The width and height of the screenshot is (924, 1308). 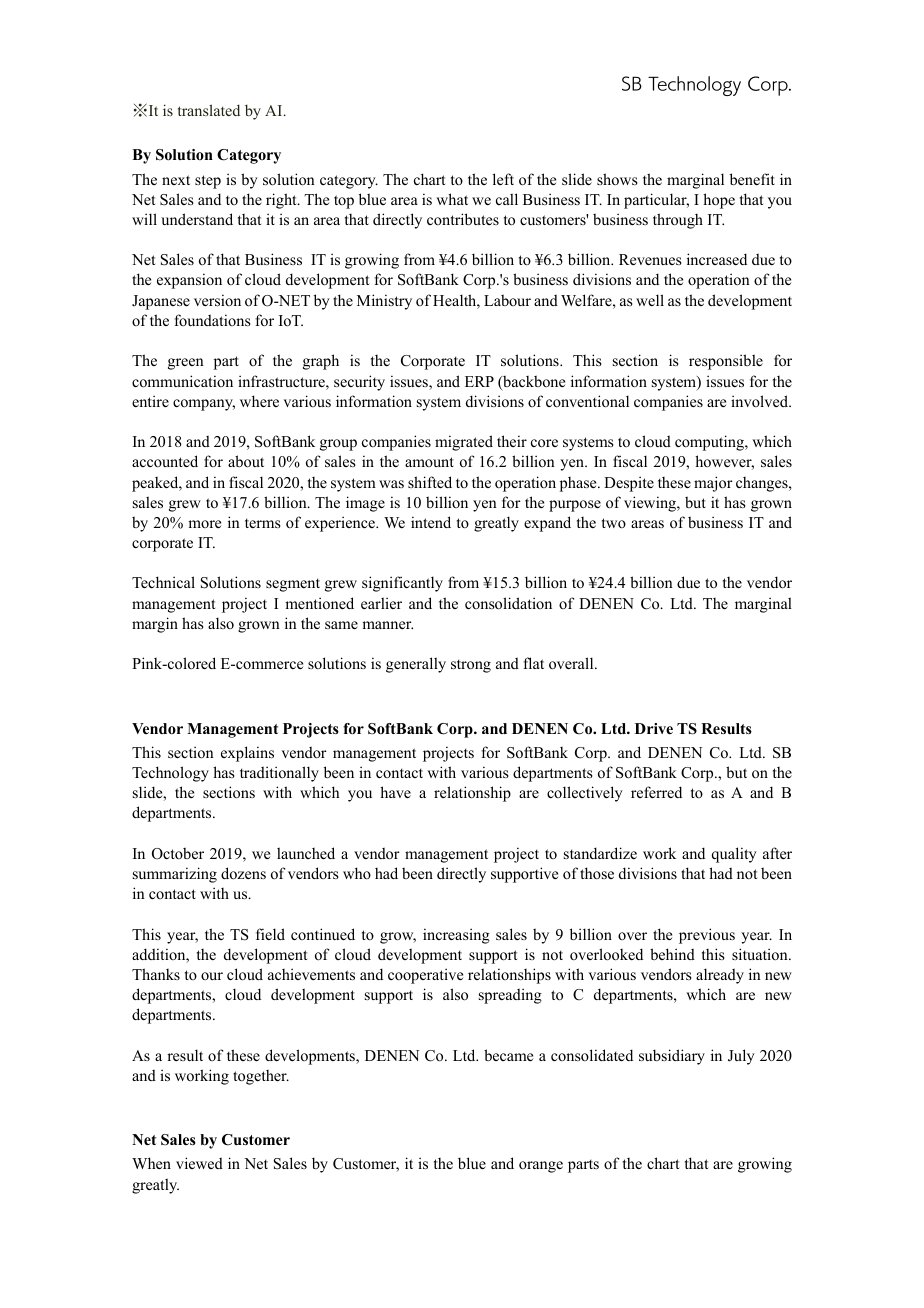 I want to click on became, so click(x=508, y=1055).
